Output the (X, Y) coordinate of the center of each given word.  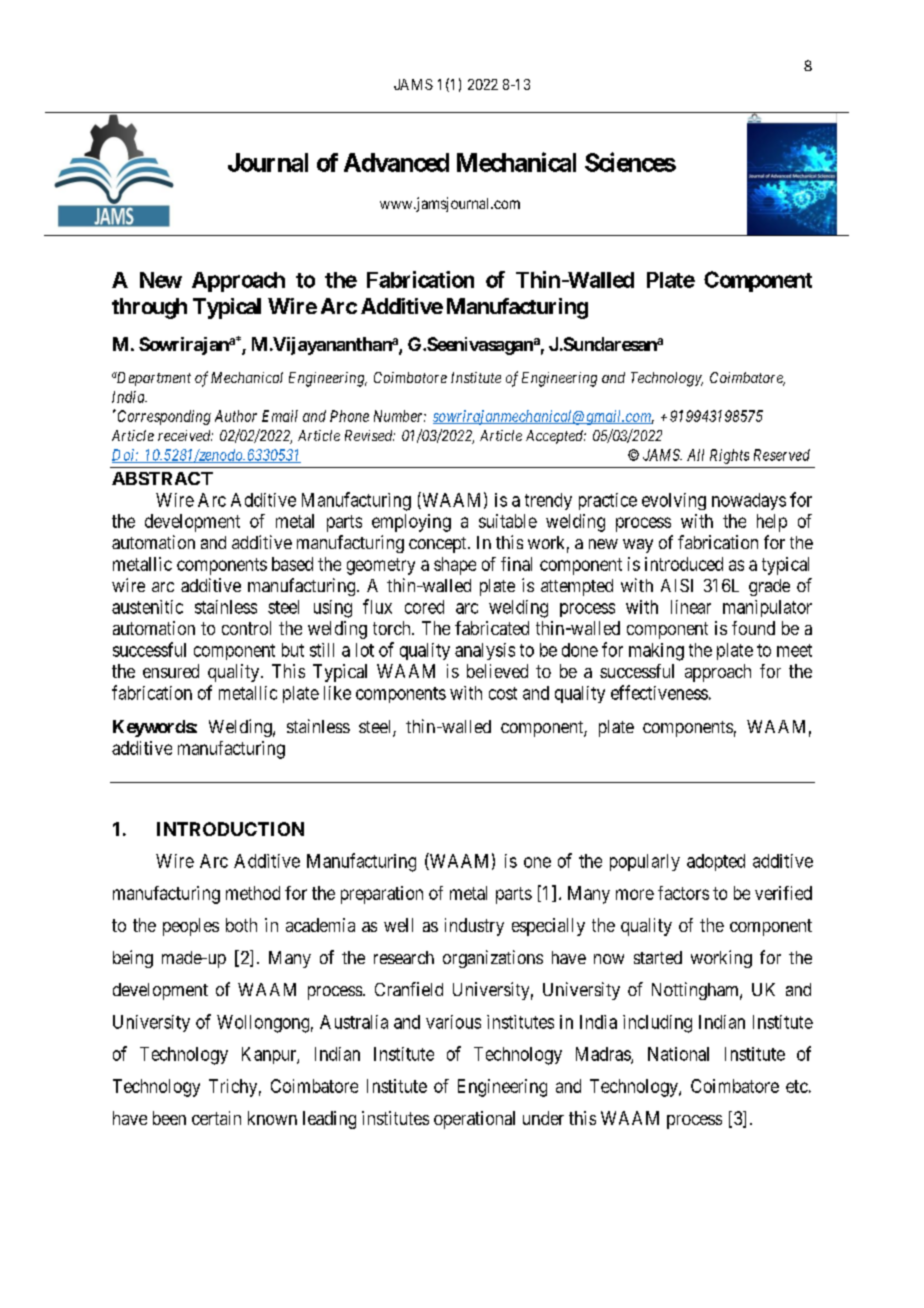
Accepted (556, 437)
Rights (729, 456)
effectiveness (659, 692)
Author (236, 416)
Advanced (396, 162)
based (292, 564)
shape (455, 566)
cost (503, 693)
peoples (191, 927)
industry (474, 927)
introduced (684, 564)
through (149, 308)
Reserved (782, 455)
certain (216, 1118)
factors (683, 893)
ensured (171, 671)
